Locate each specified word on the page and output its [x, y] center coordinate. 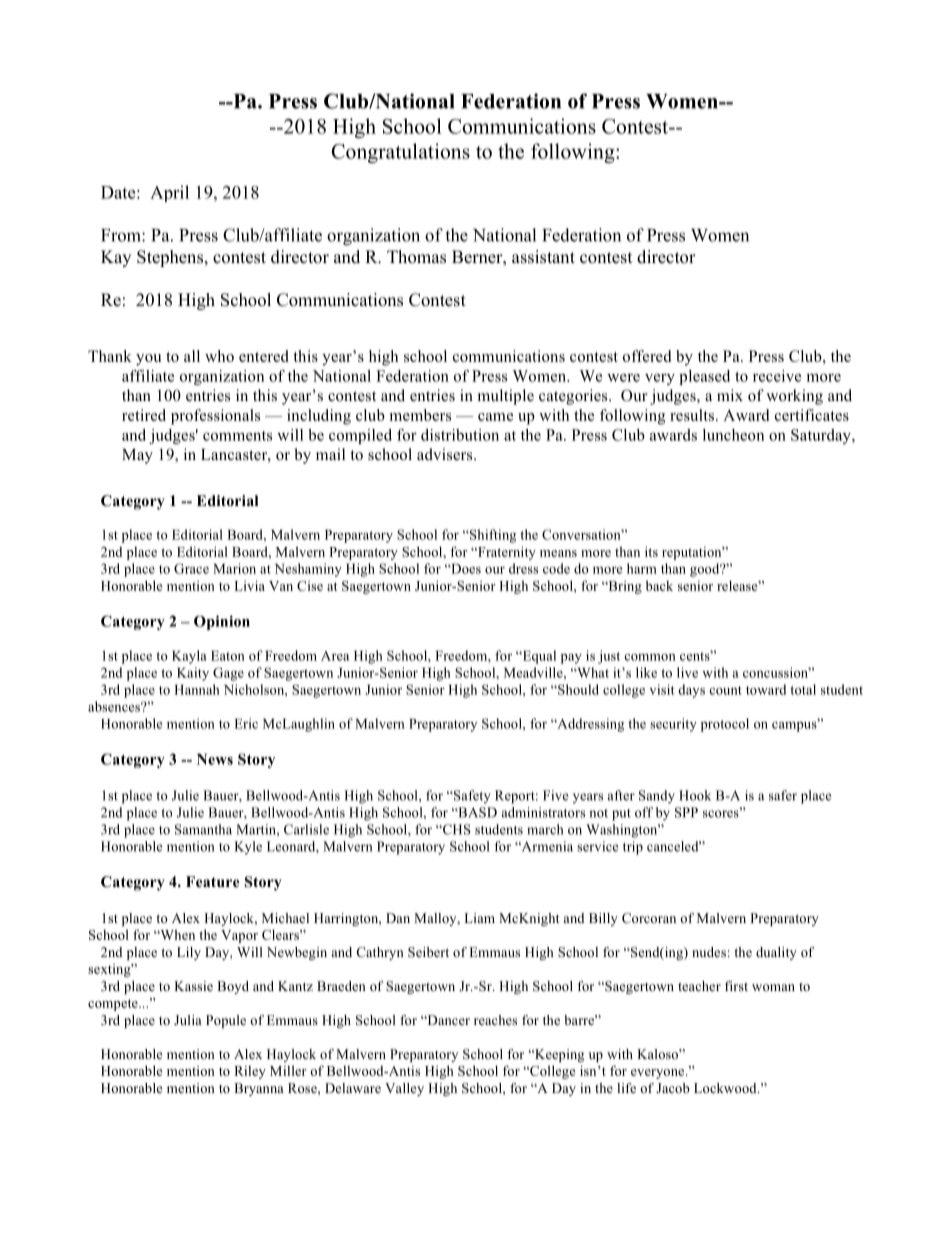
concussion [777, 672]
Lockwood [726, 1088]
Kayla [189, 657]
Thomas [416, 257]
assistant [543, 257]
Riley [250, 1072]
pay [571, 659]
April [169, 193]
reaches [495, 1020]
